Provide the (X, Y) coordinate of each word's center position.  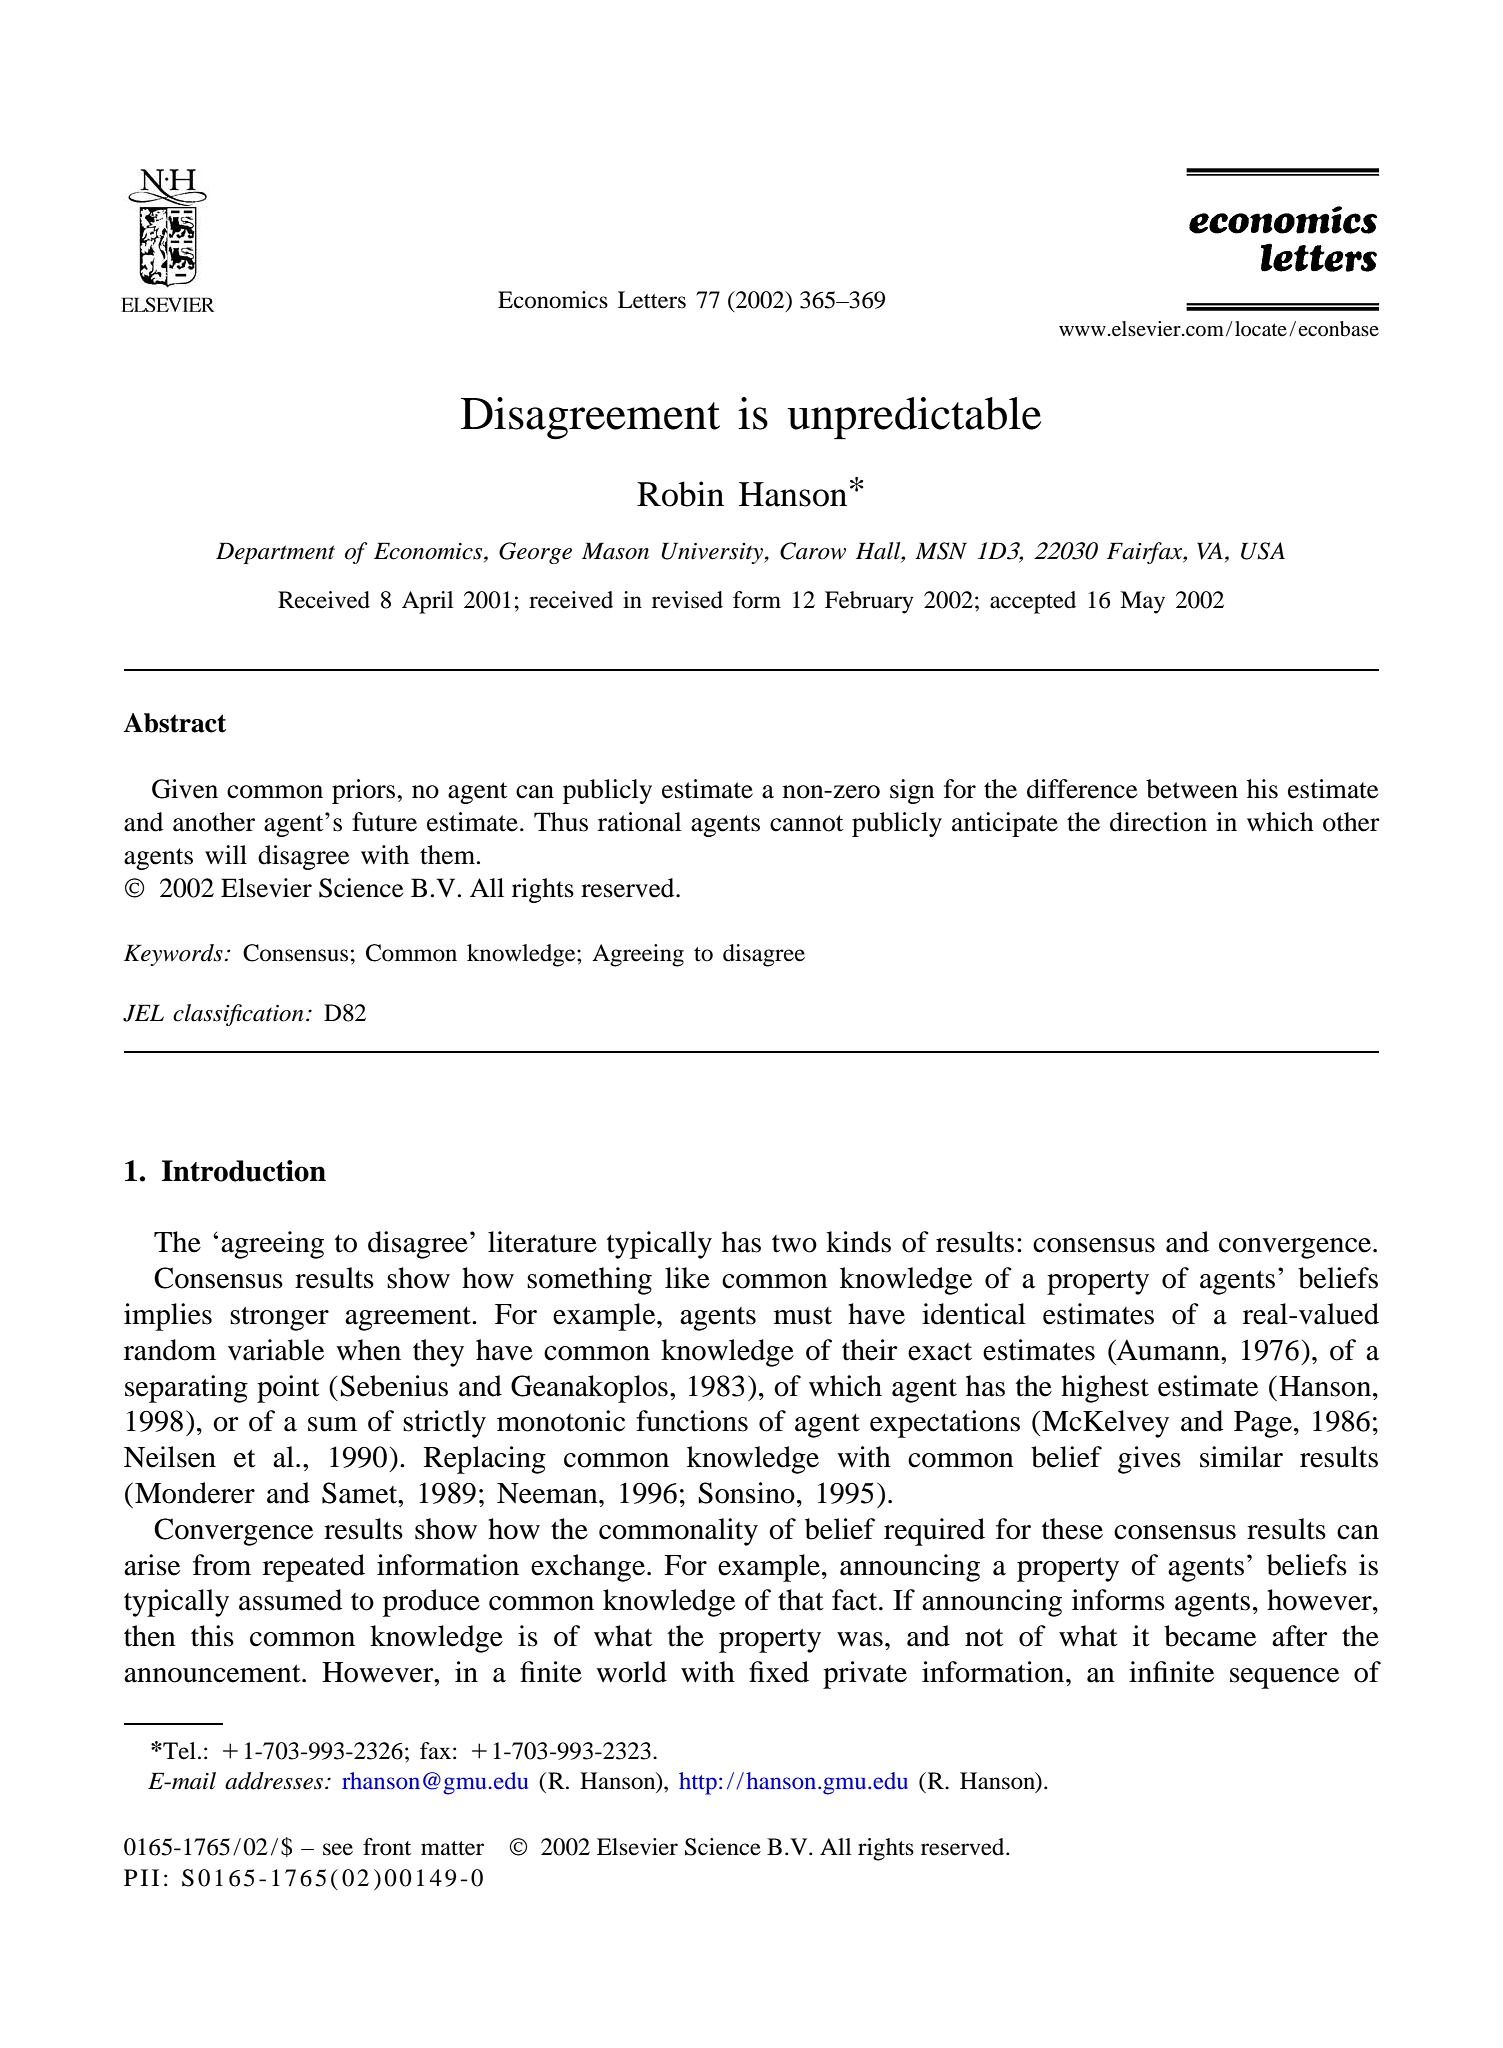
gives (1149, 1460)
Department (275, 553)
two (794, 1244)
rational (640, 822)
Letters (652, 300)
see (338, 1849)
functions (692, 1421)
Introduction (244, 1171)
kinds (858, 1242)
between (1192, 789)
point (288, 1389)
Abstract (174, 723)
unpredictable (914, 418)
